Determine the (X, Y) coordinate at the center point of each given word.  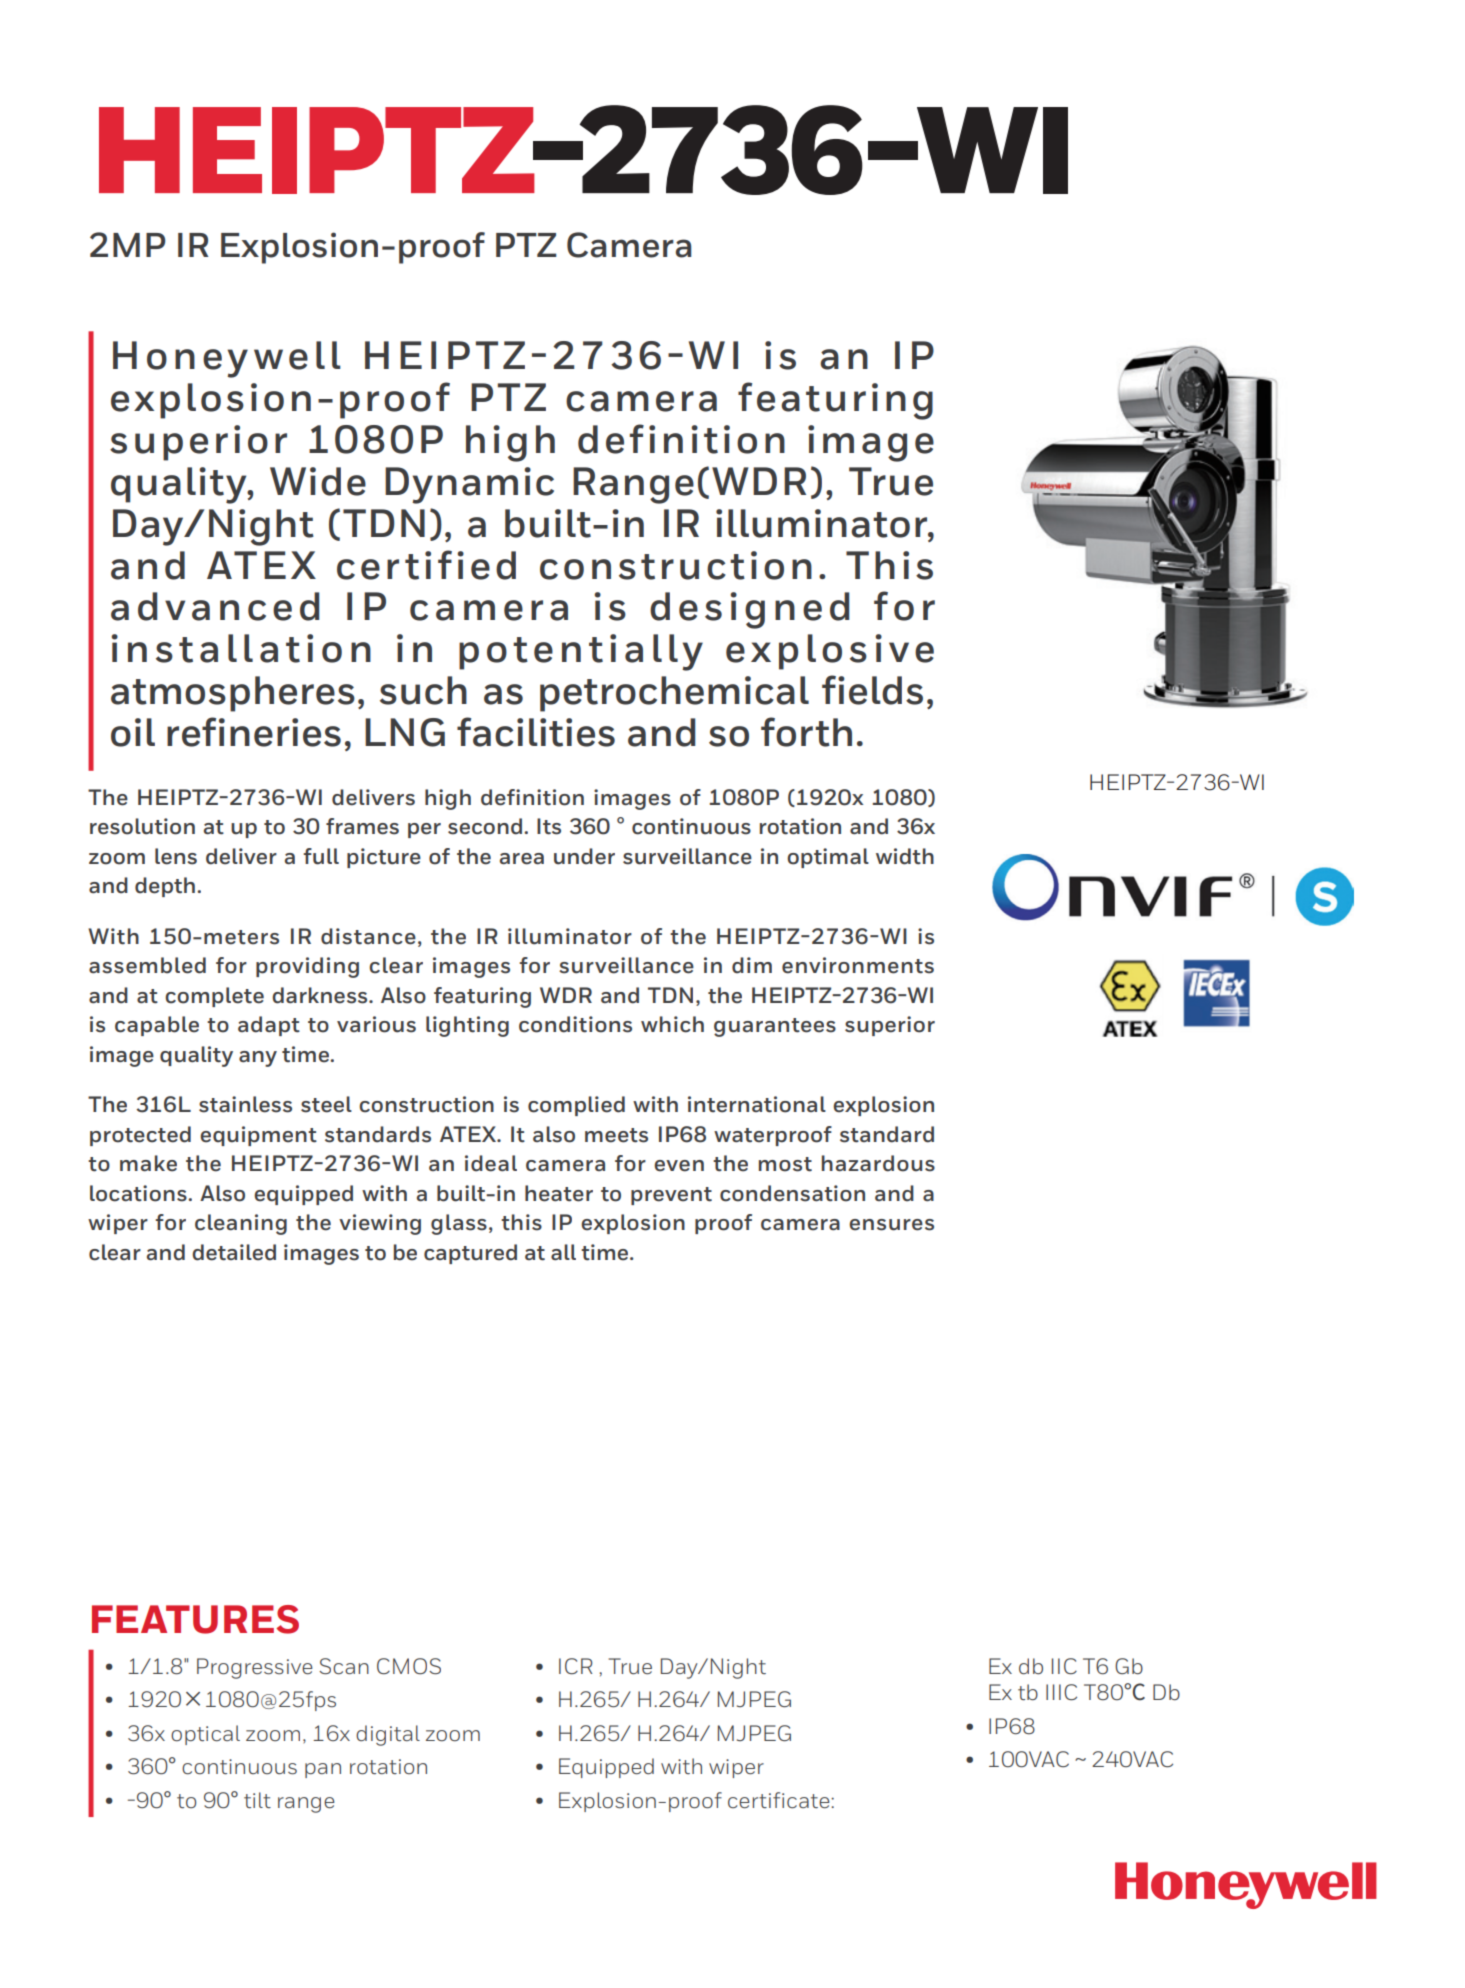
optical (205, 1735)
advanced (215, 606)
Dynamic (469, 485)
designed (749, 610)
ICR (575, 1666)
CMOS (409, 1666)
